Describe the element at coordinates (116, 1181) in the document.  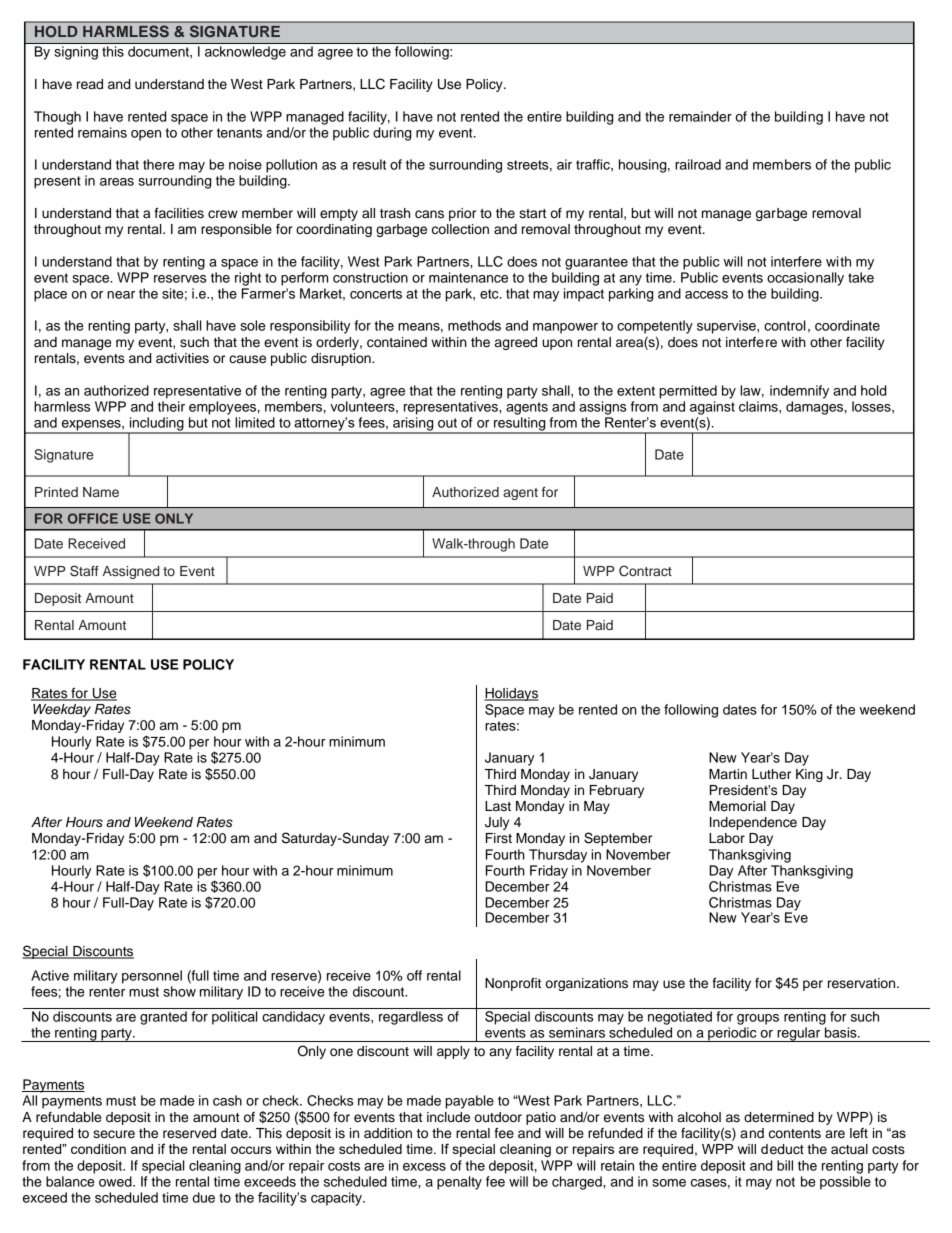
I see `owed` at that location.
